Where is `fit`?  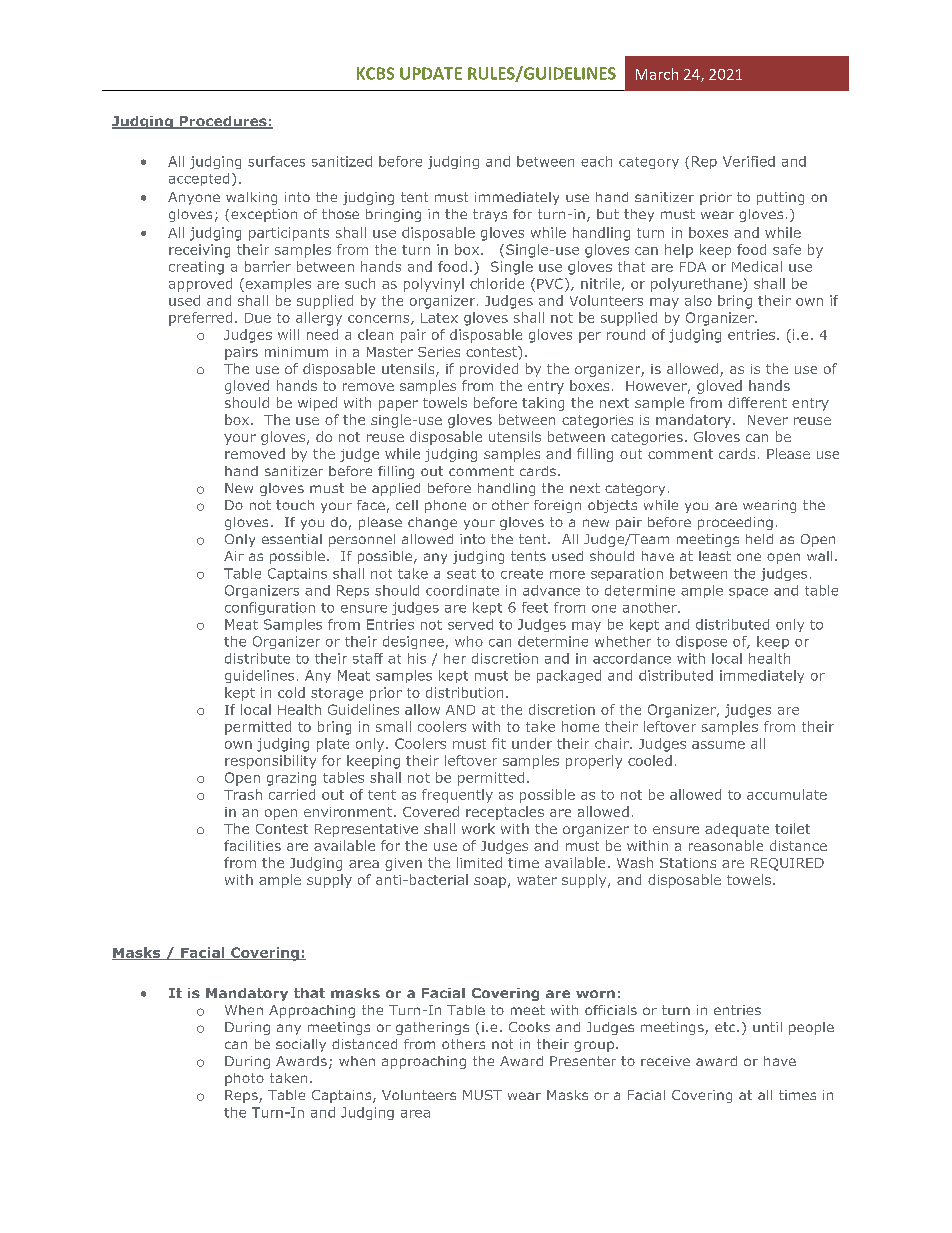
fit is located at coordinates (499, 743).
